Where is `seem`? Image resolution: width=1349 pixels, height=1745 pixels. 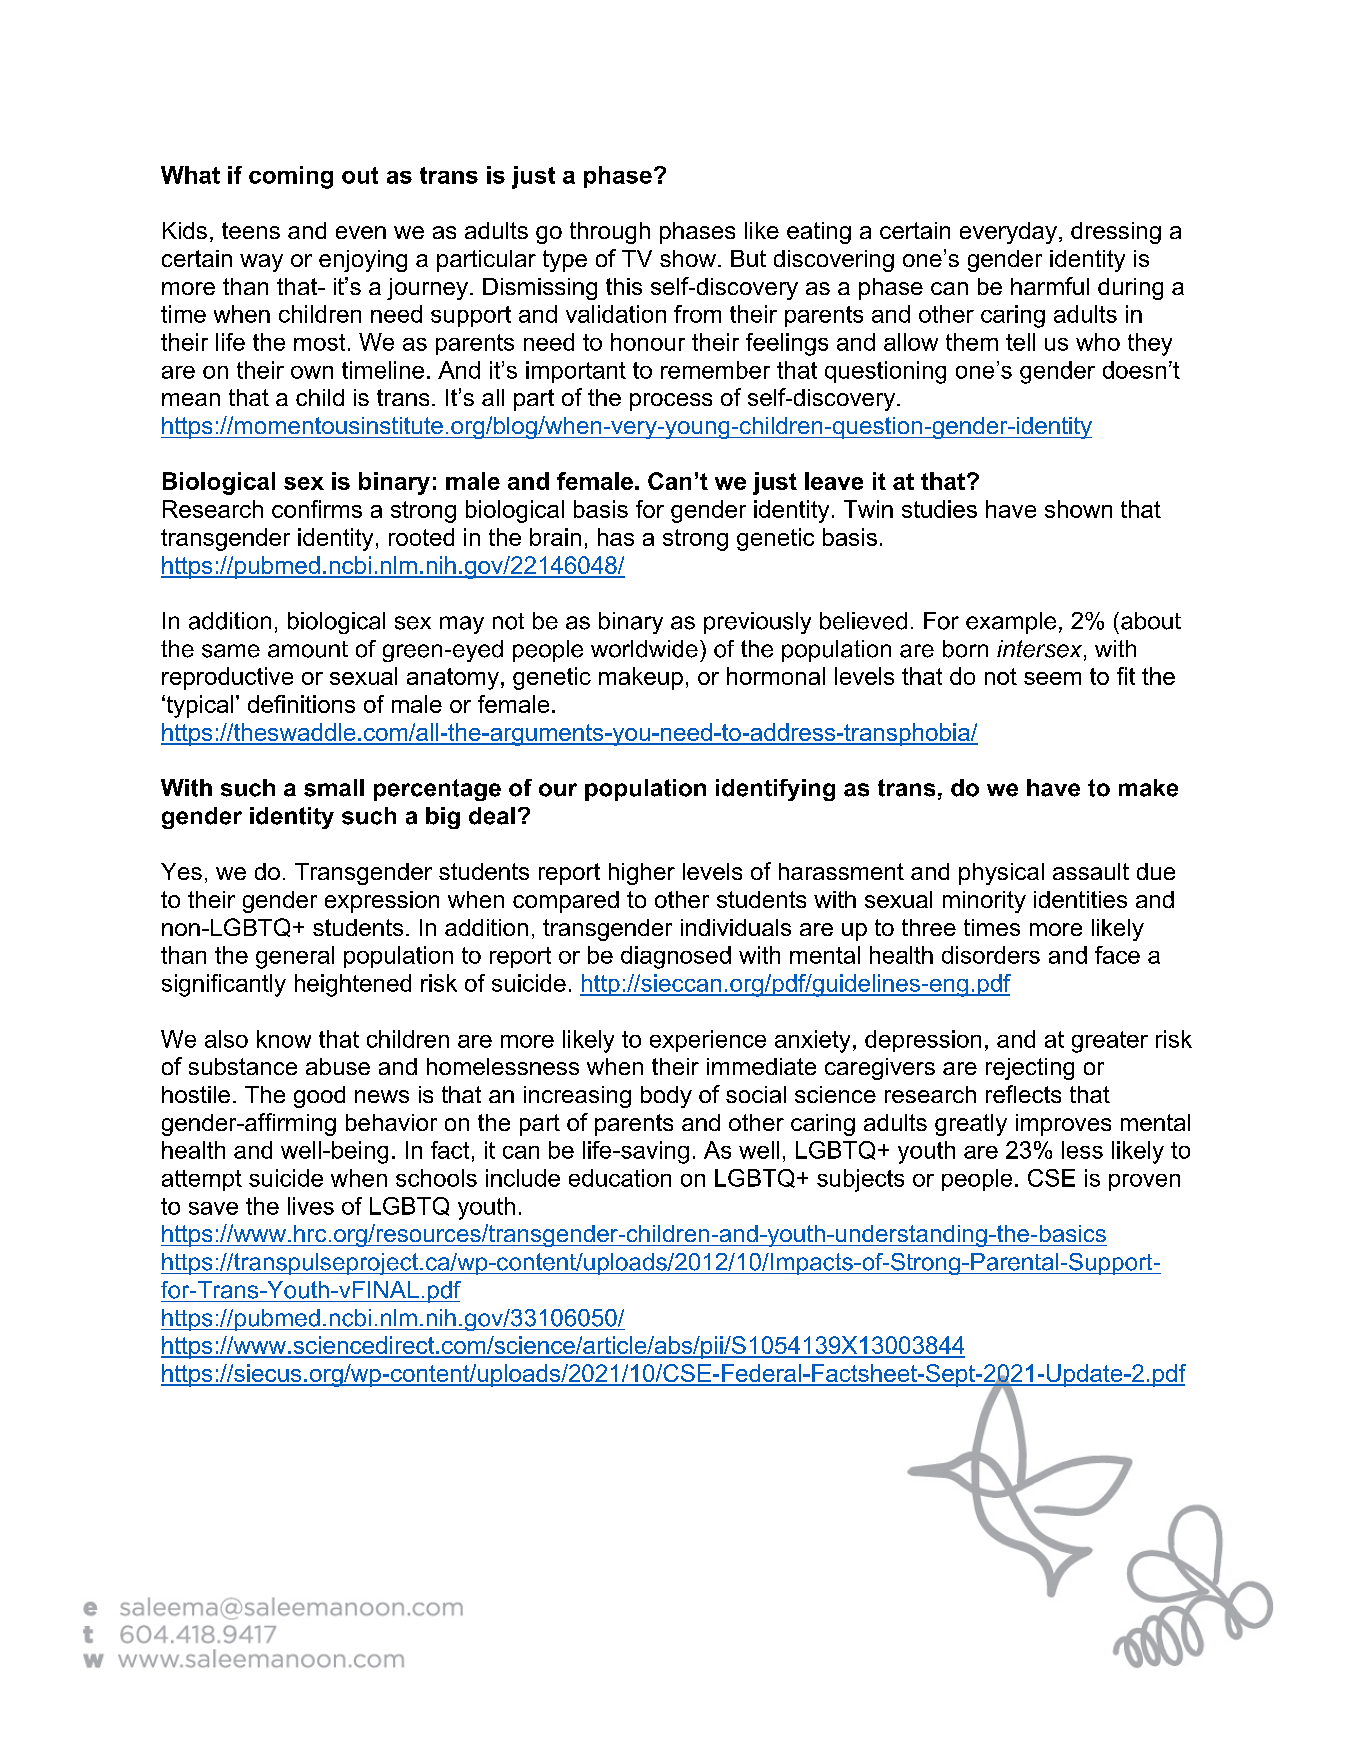 seem is located at coordinates (1052, 678).
